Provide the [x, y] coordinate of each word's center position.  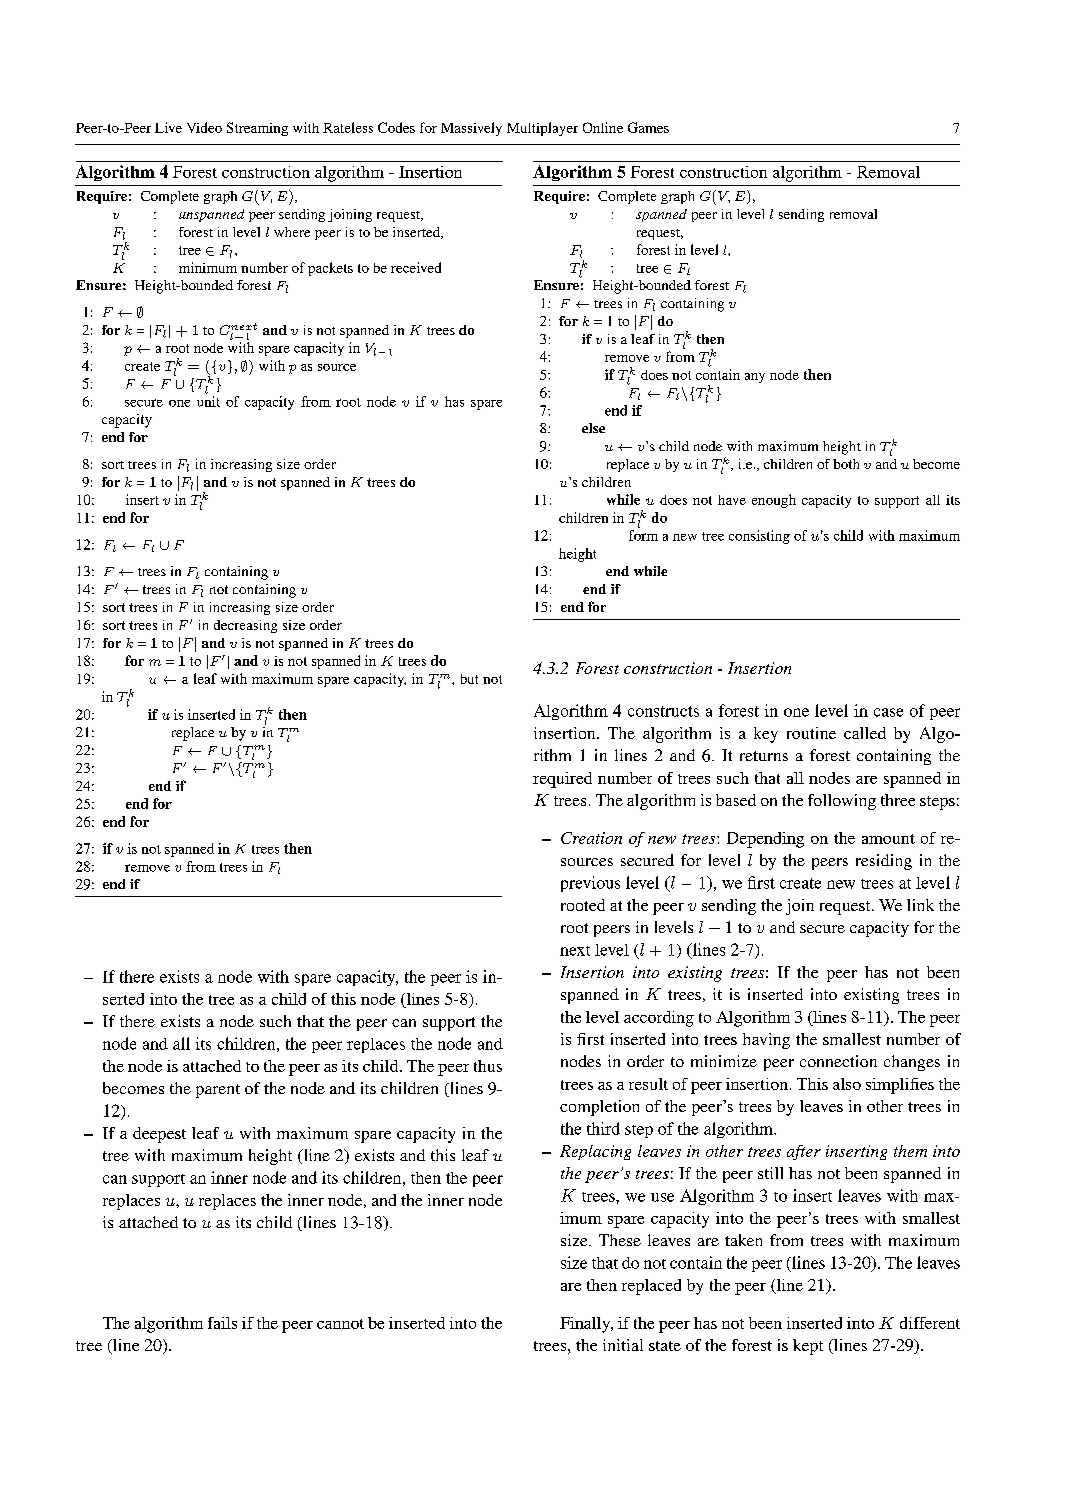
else [593, 428]
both [846, 464]
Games [648, 127]
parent [218, 1091]
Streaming [257, 129]
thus [488, 1066]
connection [838, 1061]
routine [811, 733]
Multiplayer [542, 129]
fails [222, 1323]
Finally [586, 1325]
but [469, 679]
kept [808, 1347]
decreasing [245, 626]
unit [208, 401]
